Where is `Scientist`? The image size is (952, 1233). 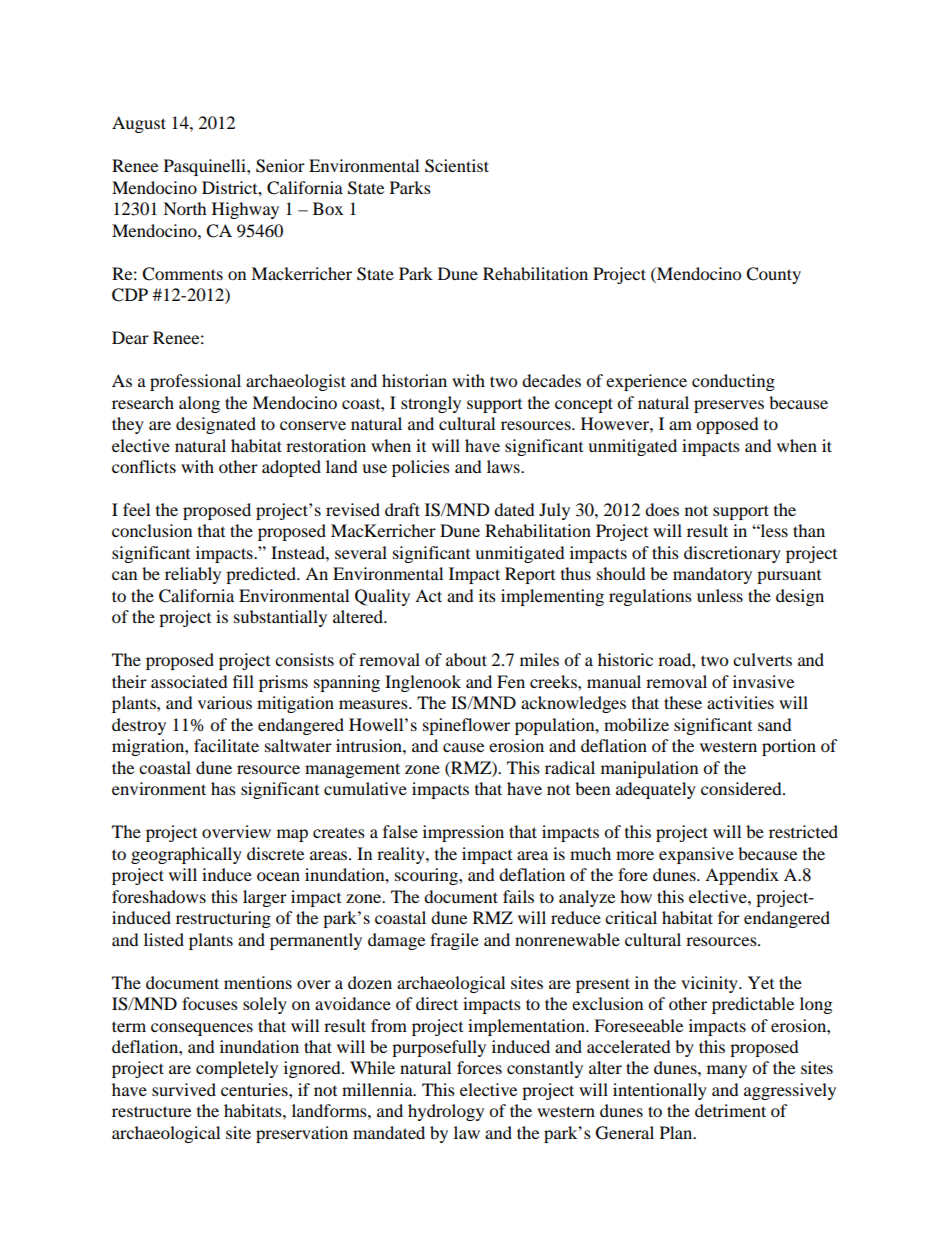 Scientist is located at coordinates (457, 166).
